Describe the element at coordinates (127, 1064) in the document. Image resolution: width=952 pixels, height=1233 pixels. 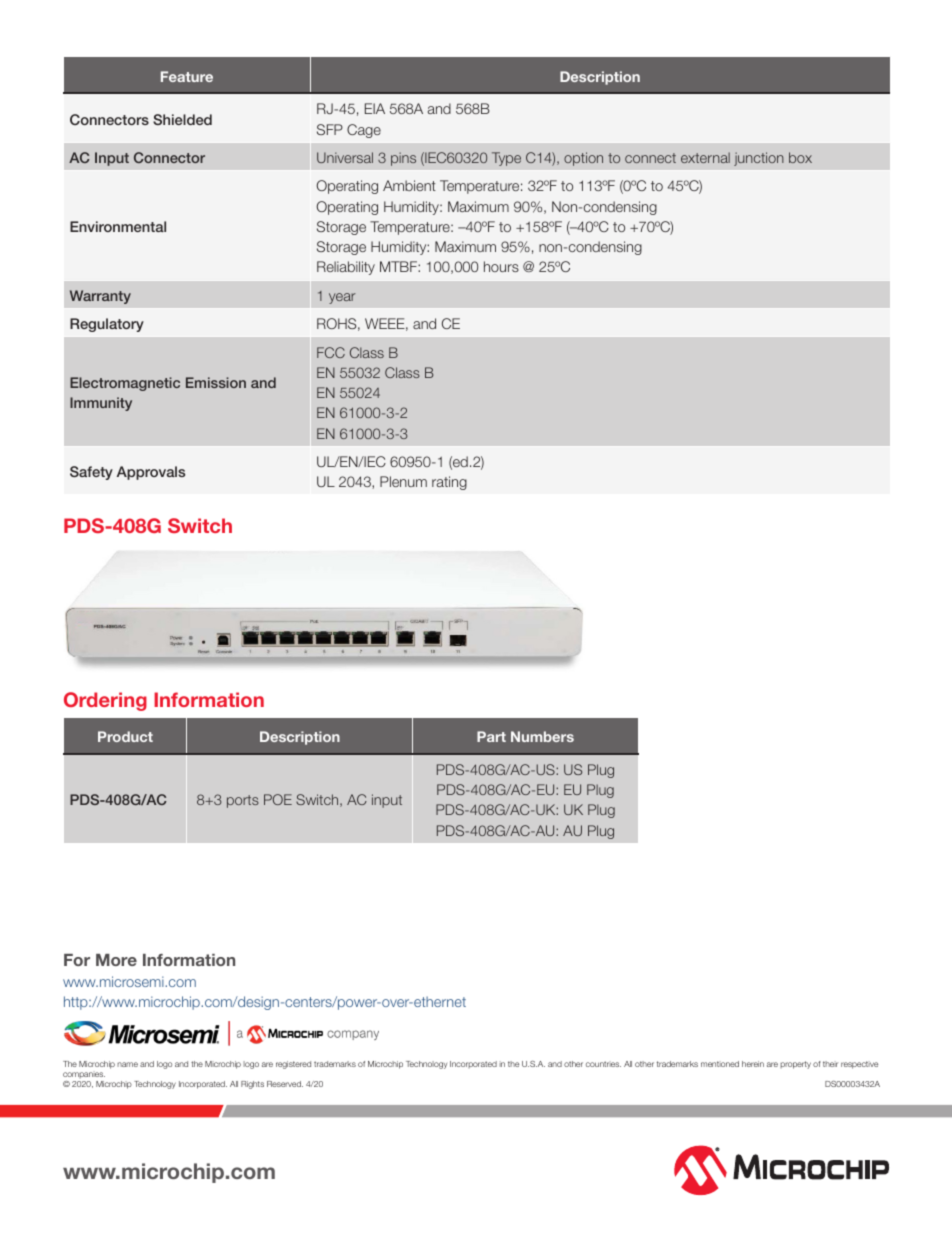
I see `name` at that location.
